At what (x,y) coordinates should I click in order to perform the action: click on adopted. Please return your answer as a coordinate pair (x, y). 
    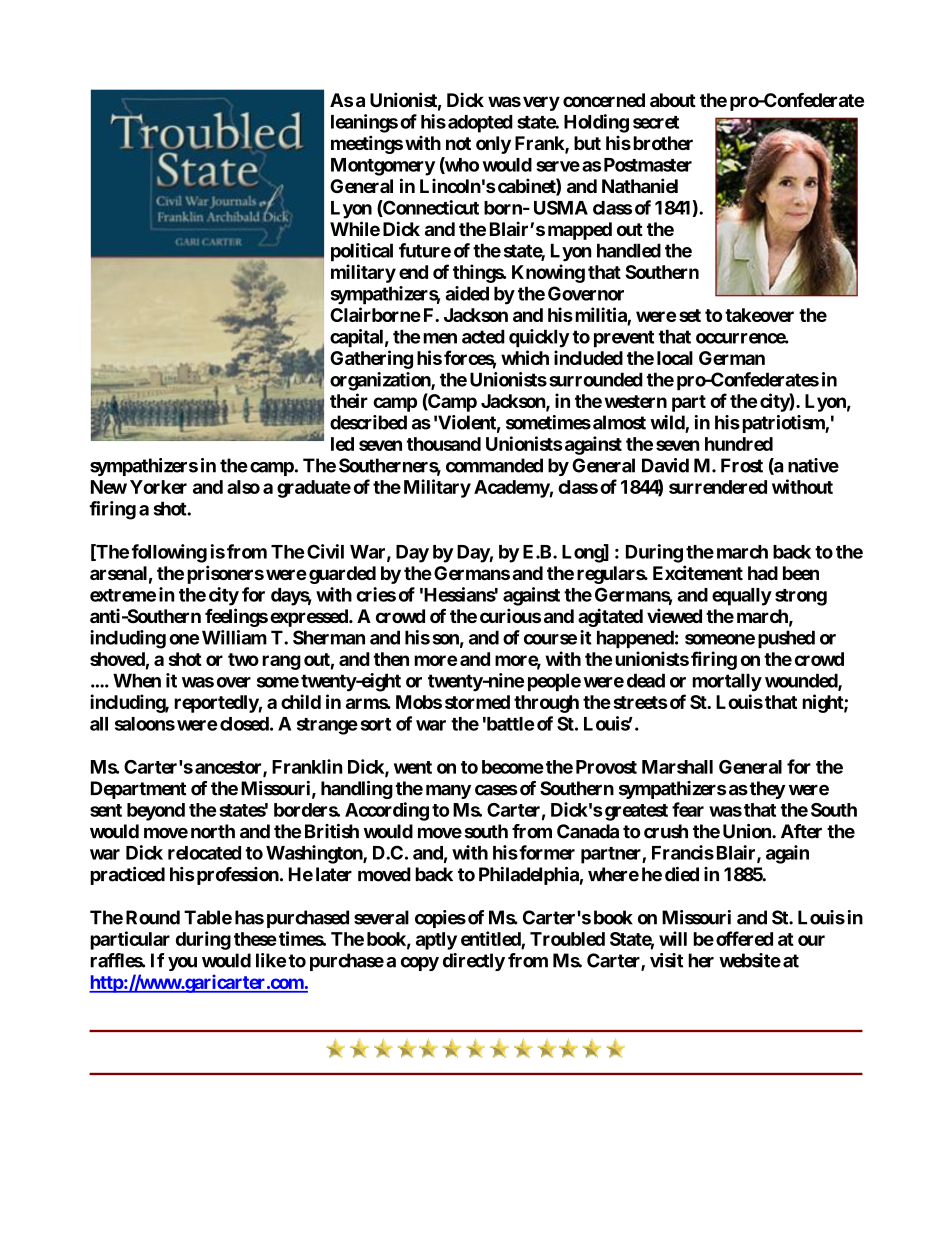
    Looking at the image, I should click on (480, 124).
